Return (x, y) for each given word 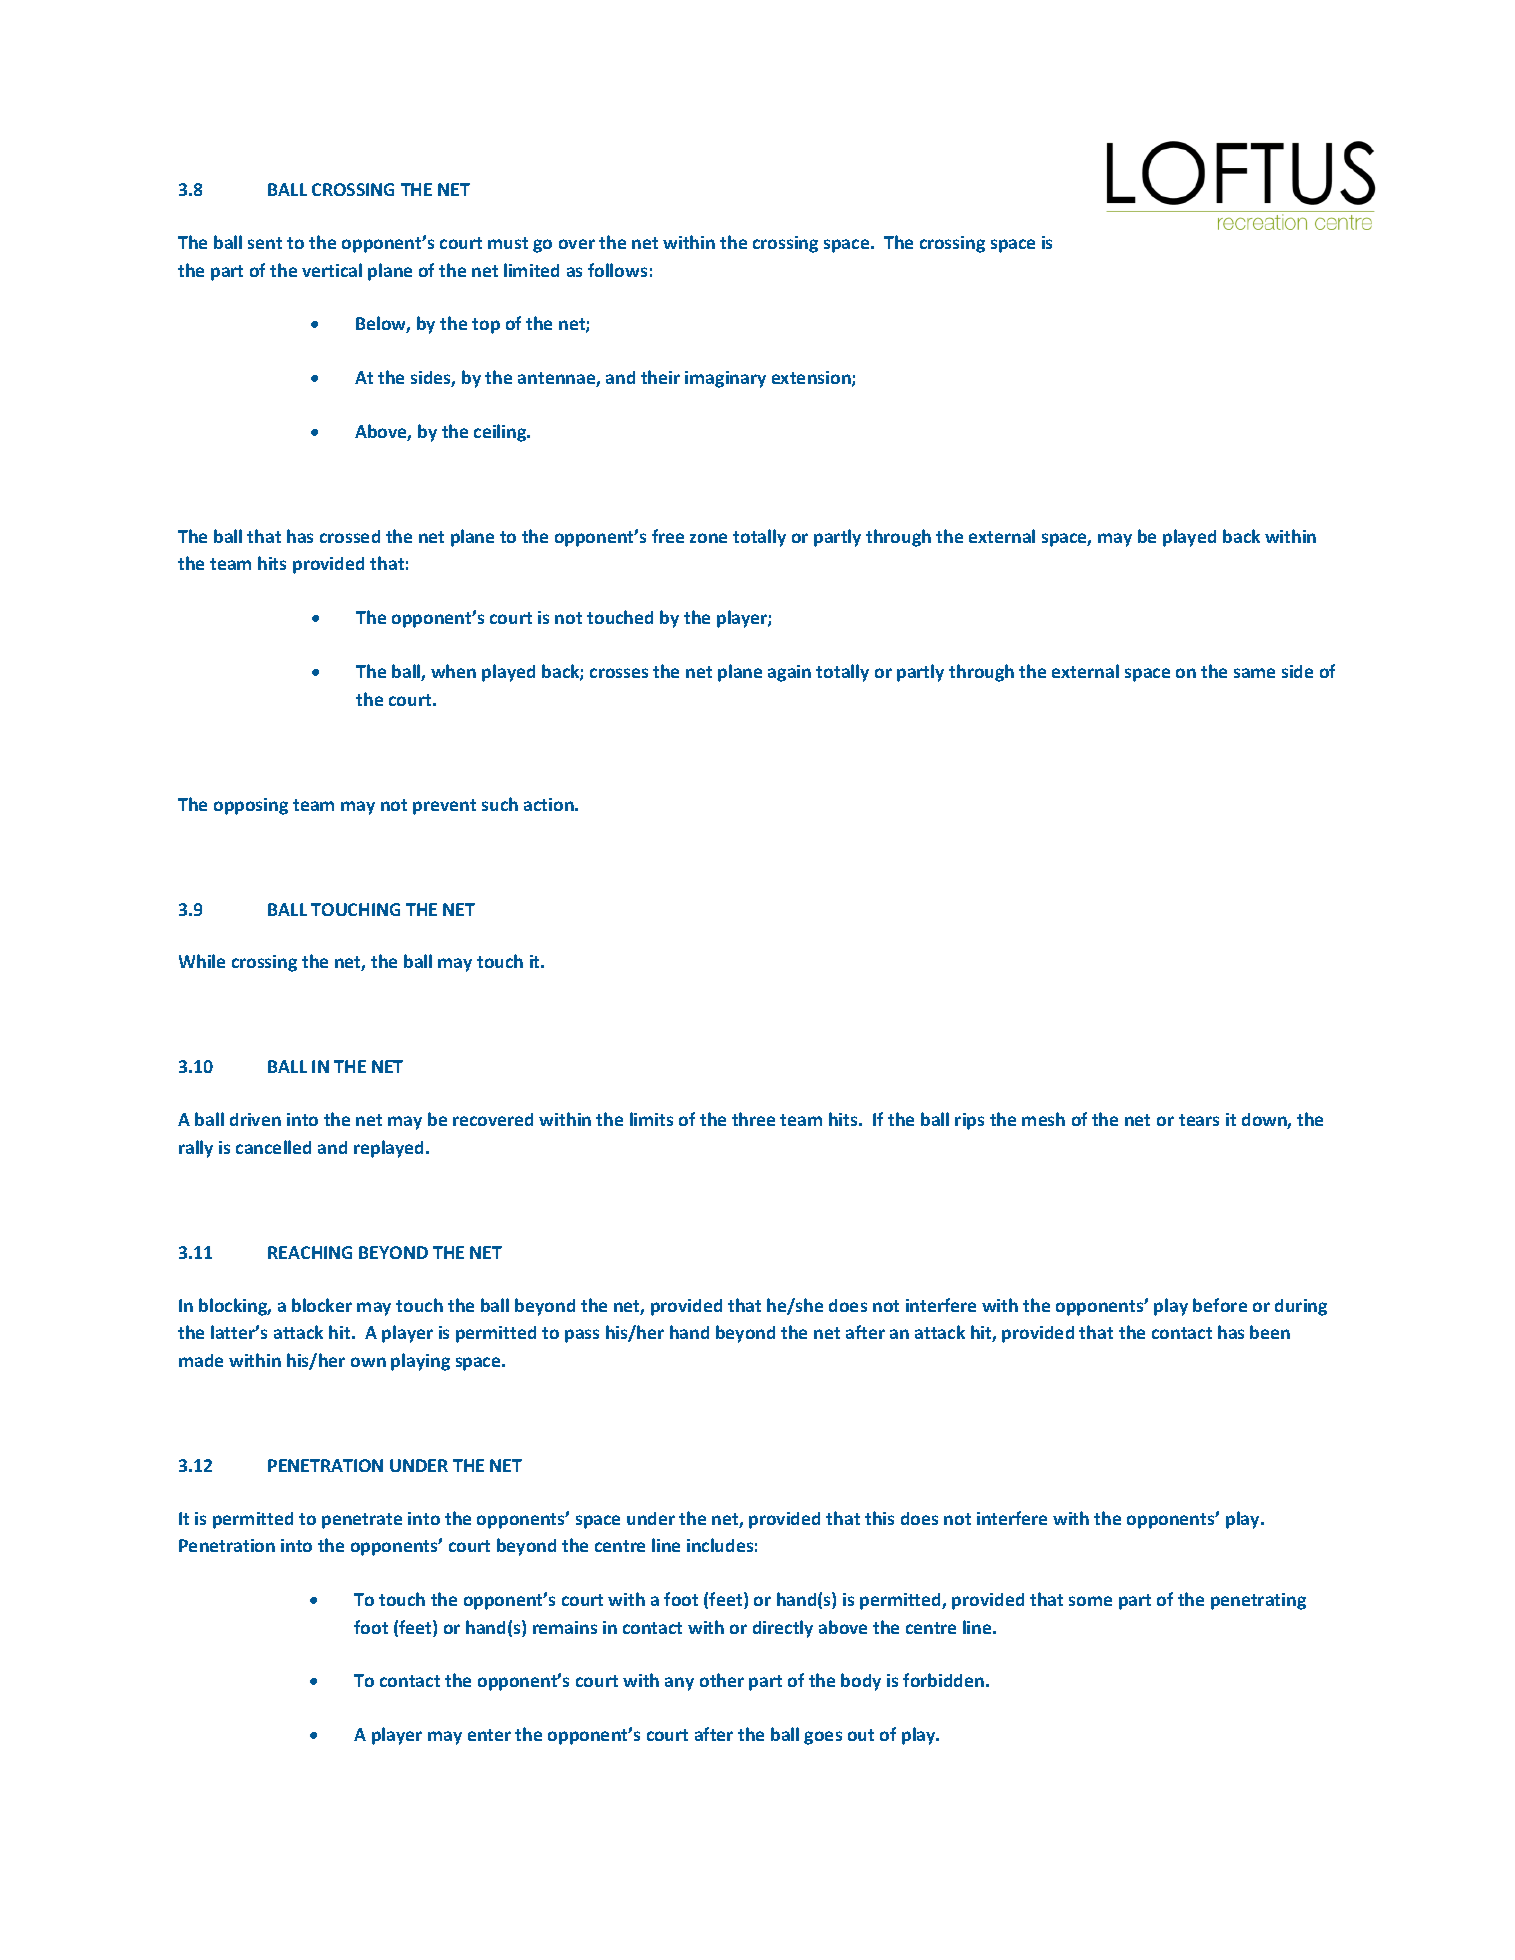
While (202, 961)
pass (582, 1336)
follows (617, 270)
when (453, 671)
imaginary (725, 379)
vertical (332, 270)
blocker (322, 1305)
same (1254, 673)
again (789, 673)
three (753, 1119)
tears (1199, 1120)
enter (489, 1735)
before (1220, 1305)
